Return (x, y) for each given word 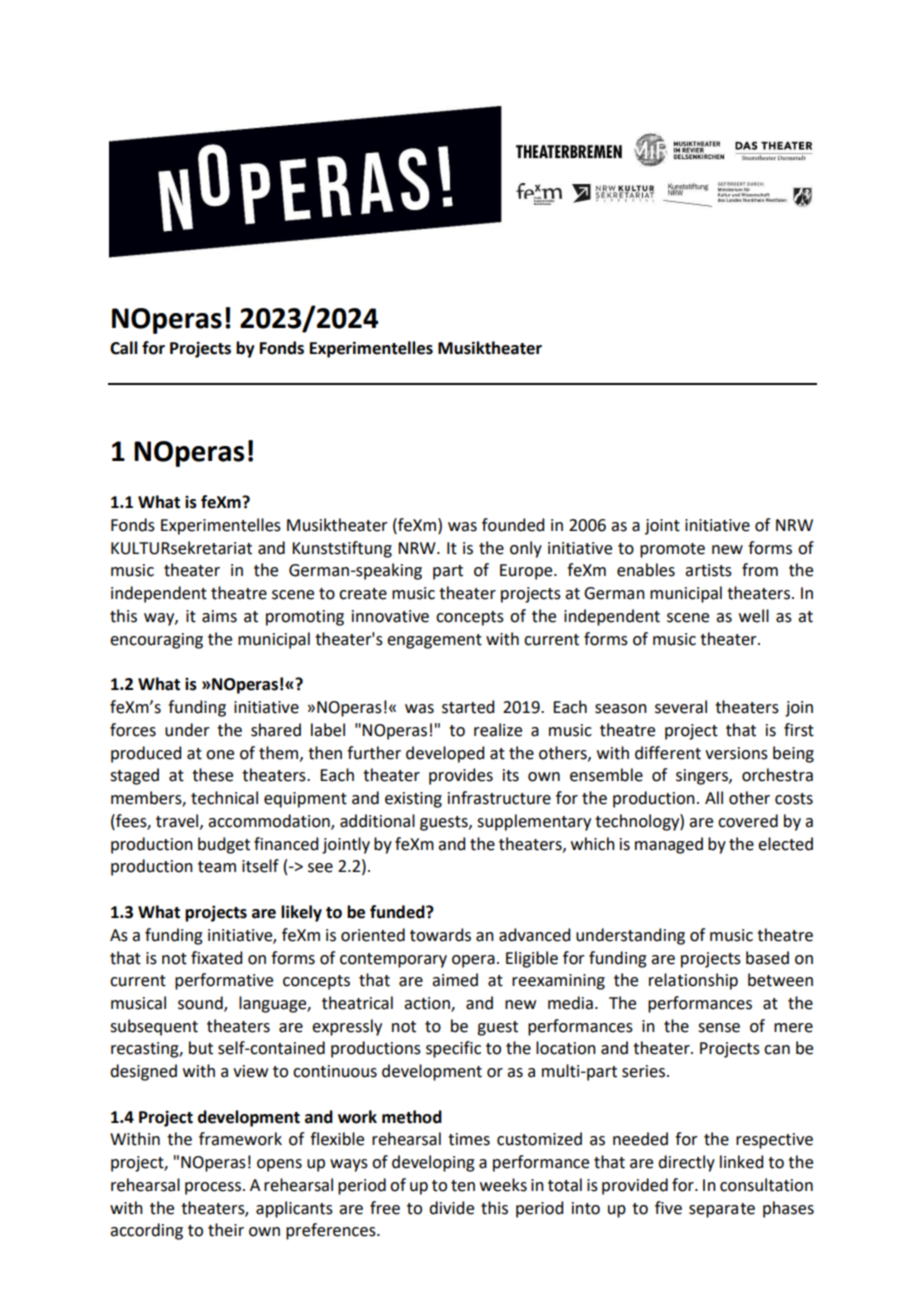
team (217, 867)
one (220, 755)
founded (513, 525)
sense (719, 1028)
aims (219, 616)
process (214, 1188)
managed (669, 845)
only (526, 549)
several (681, 707)
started (468, 707)
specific (453, 1049)
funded (398, 912)
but (201, 1048)
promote (672, 550)
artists (708, 570)
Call (124, 348)
